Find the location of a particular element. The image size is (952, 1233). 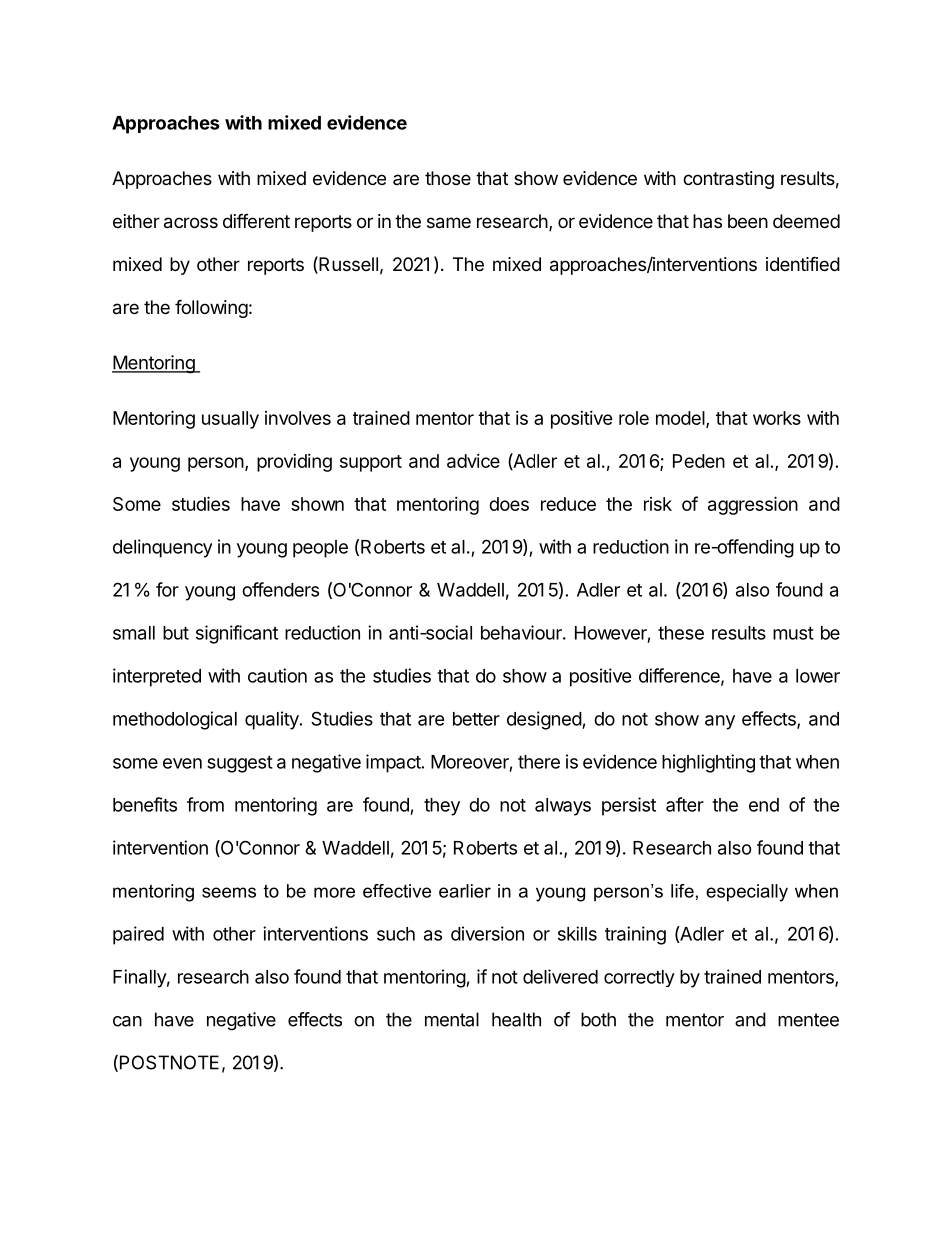

paired is located at coordinates (138, 935).
